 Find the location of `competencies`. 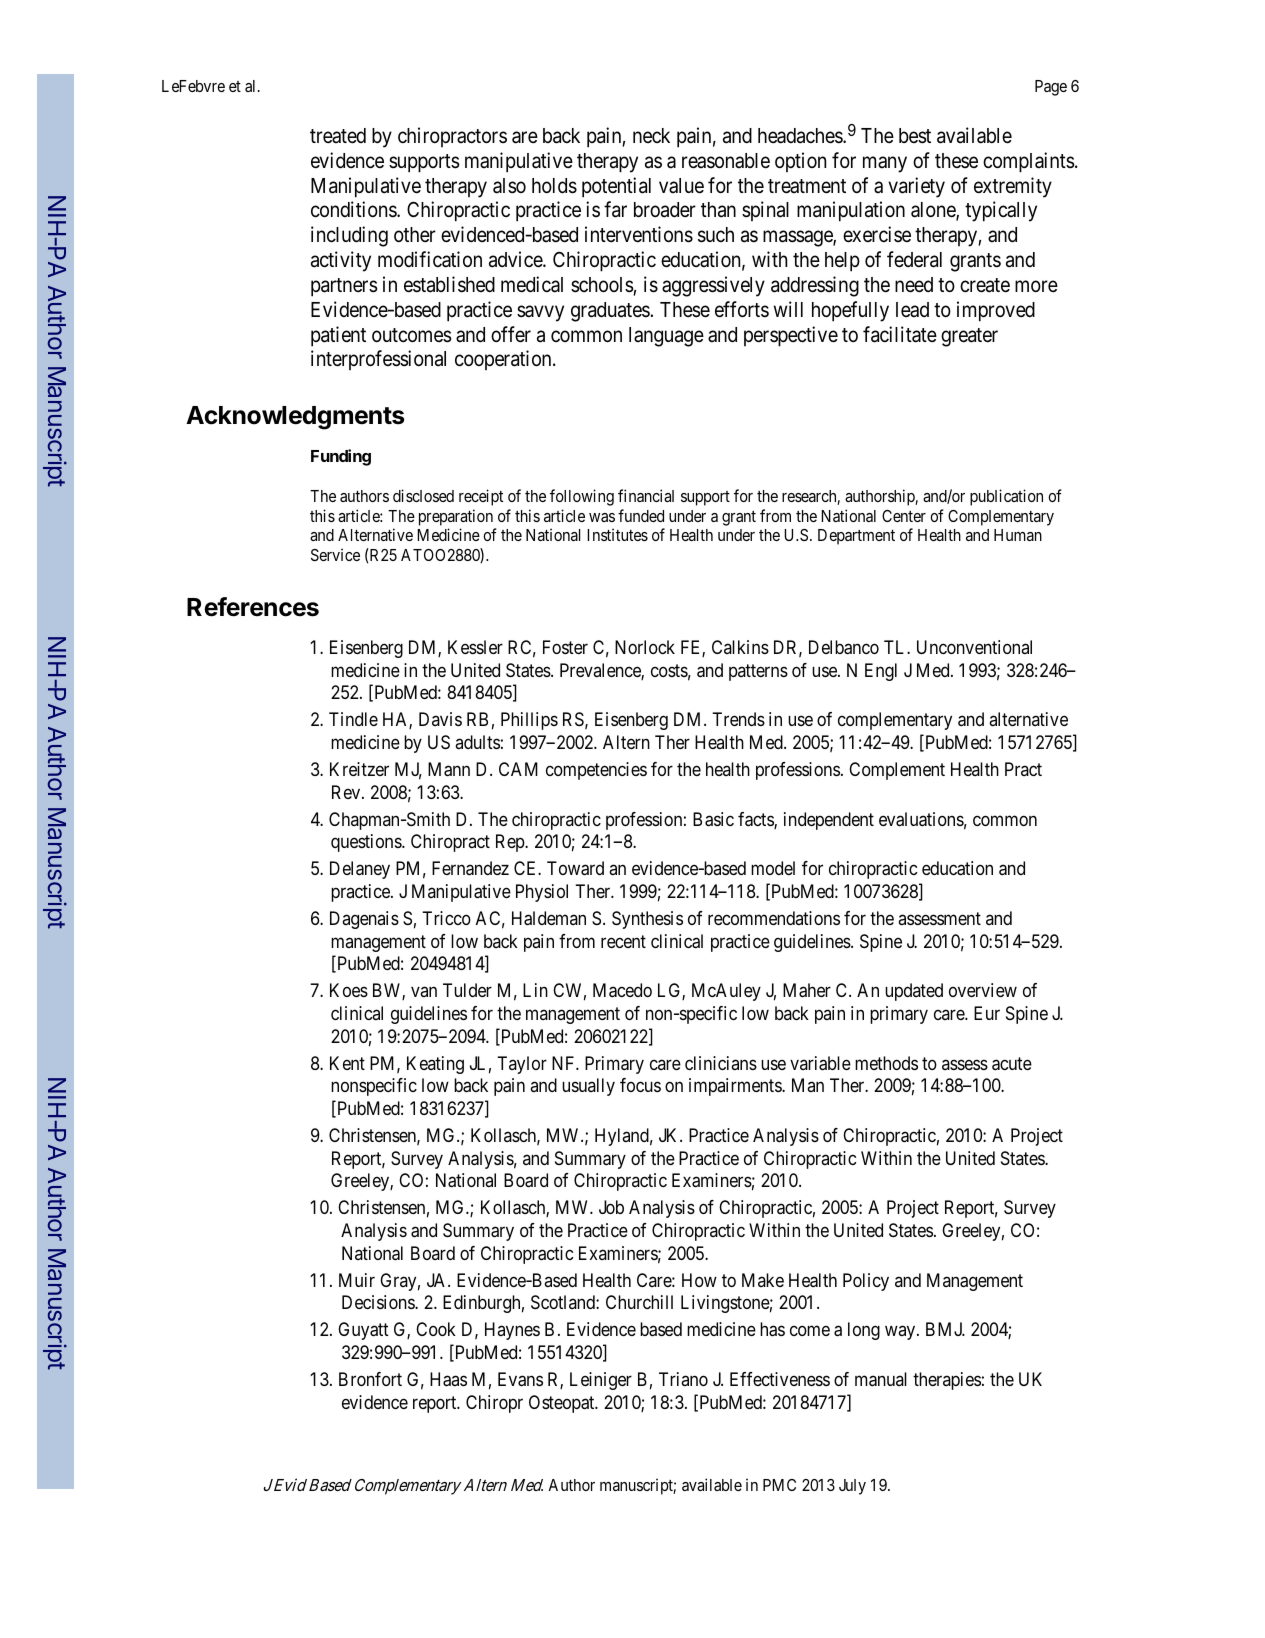

competencies is located at coordinates (596, 771).
